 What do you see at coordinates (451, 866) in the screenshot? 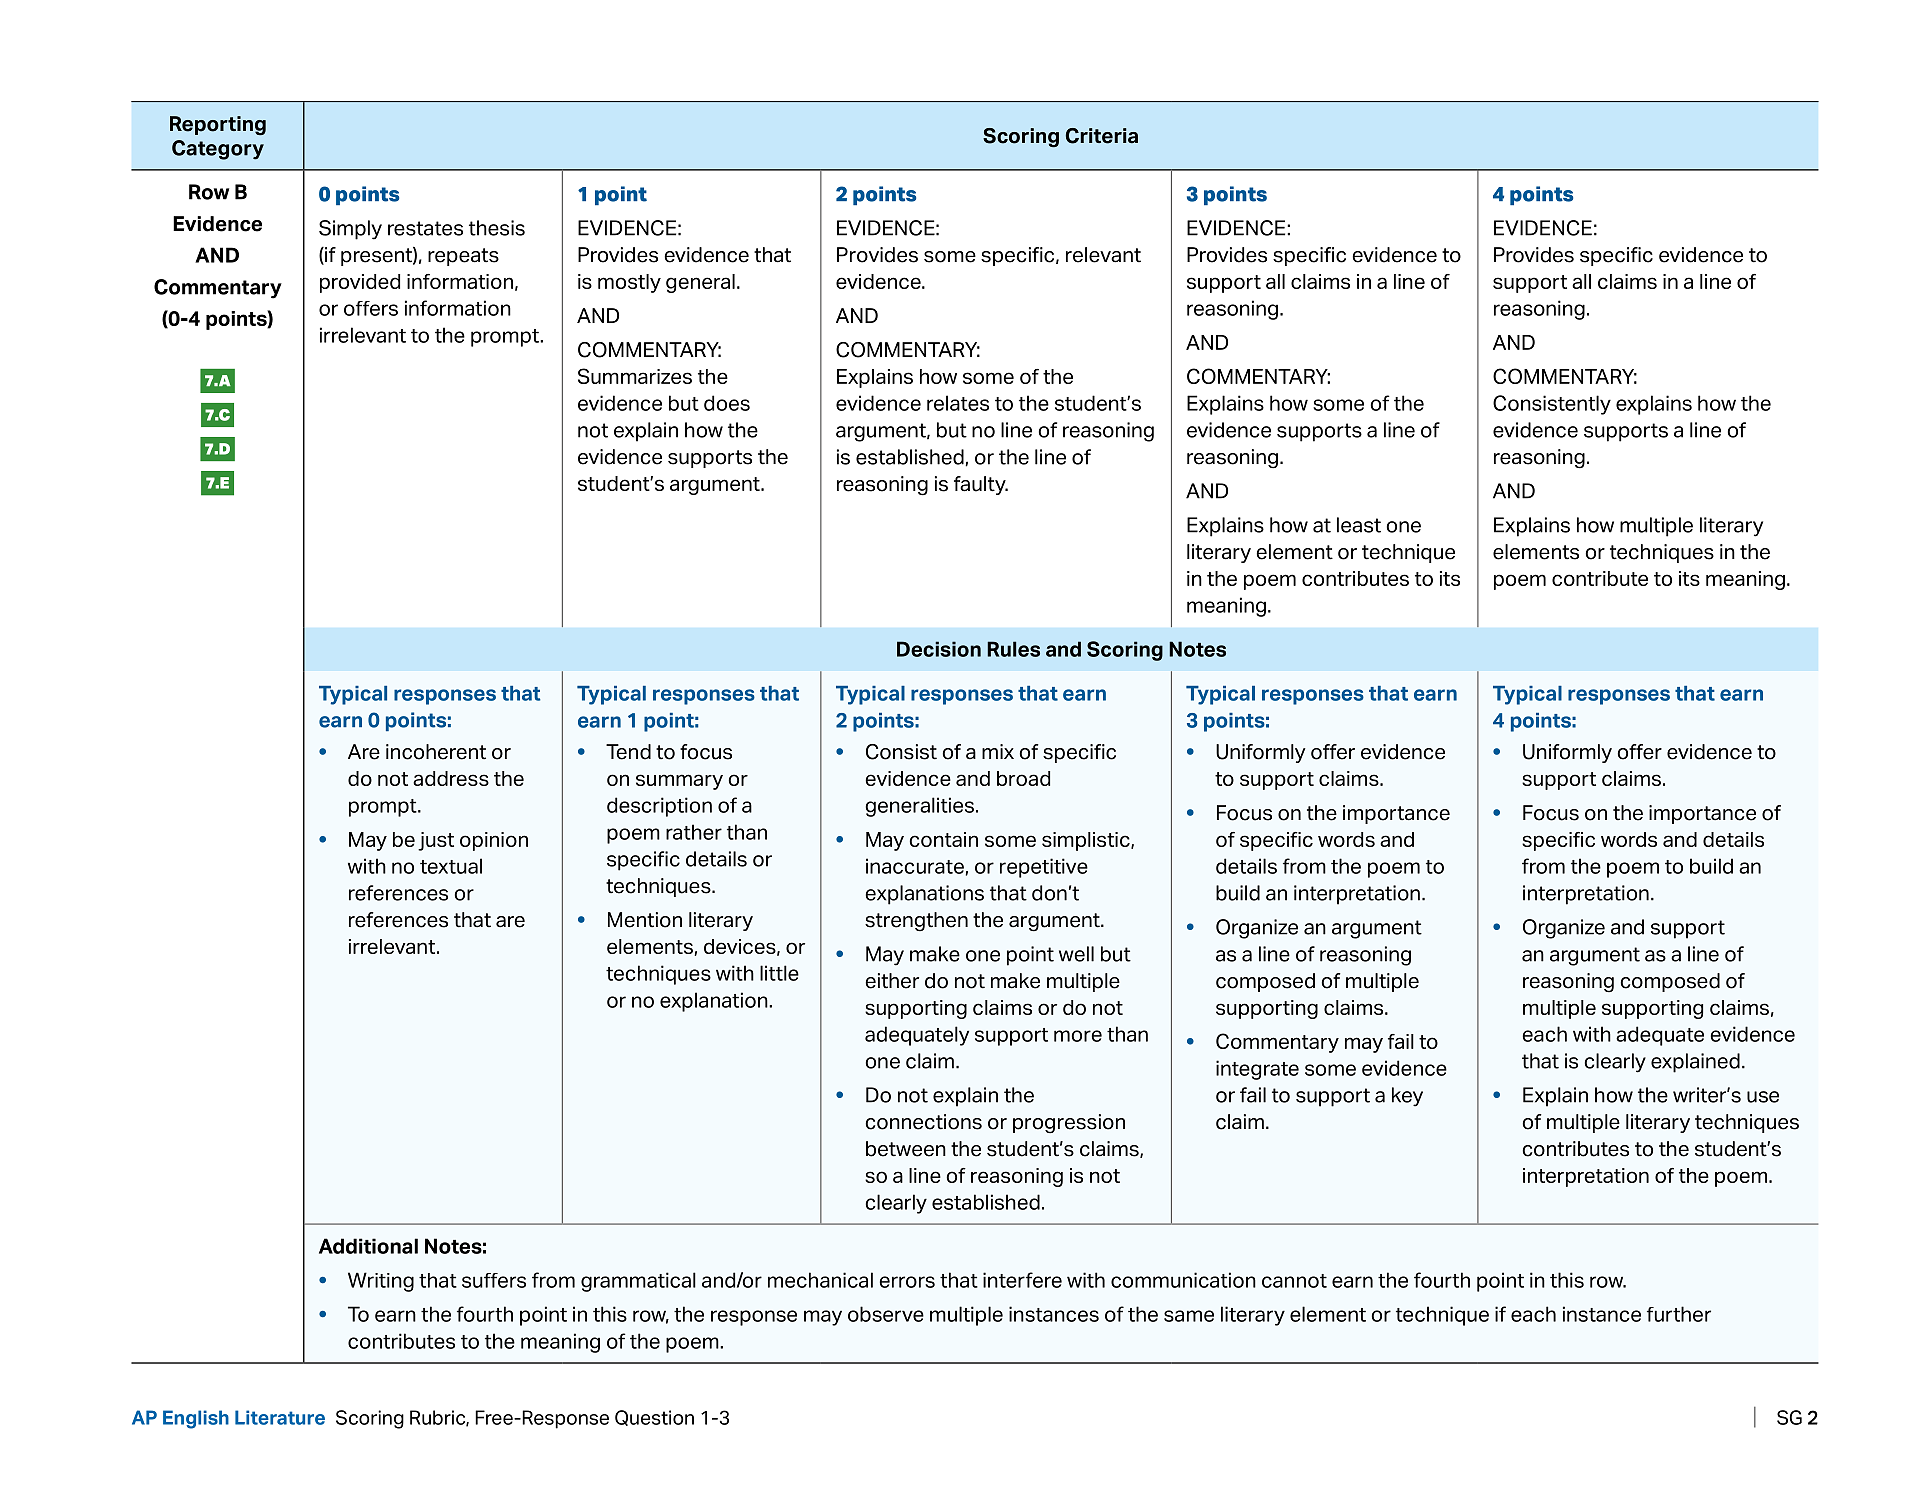
I see `textual` at bounding box center [451, 866].
